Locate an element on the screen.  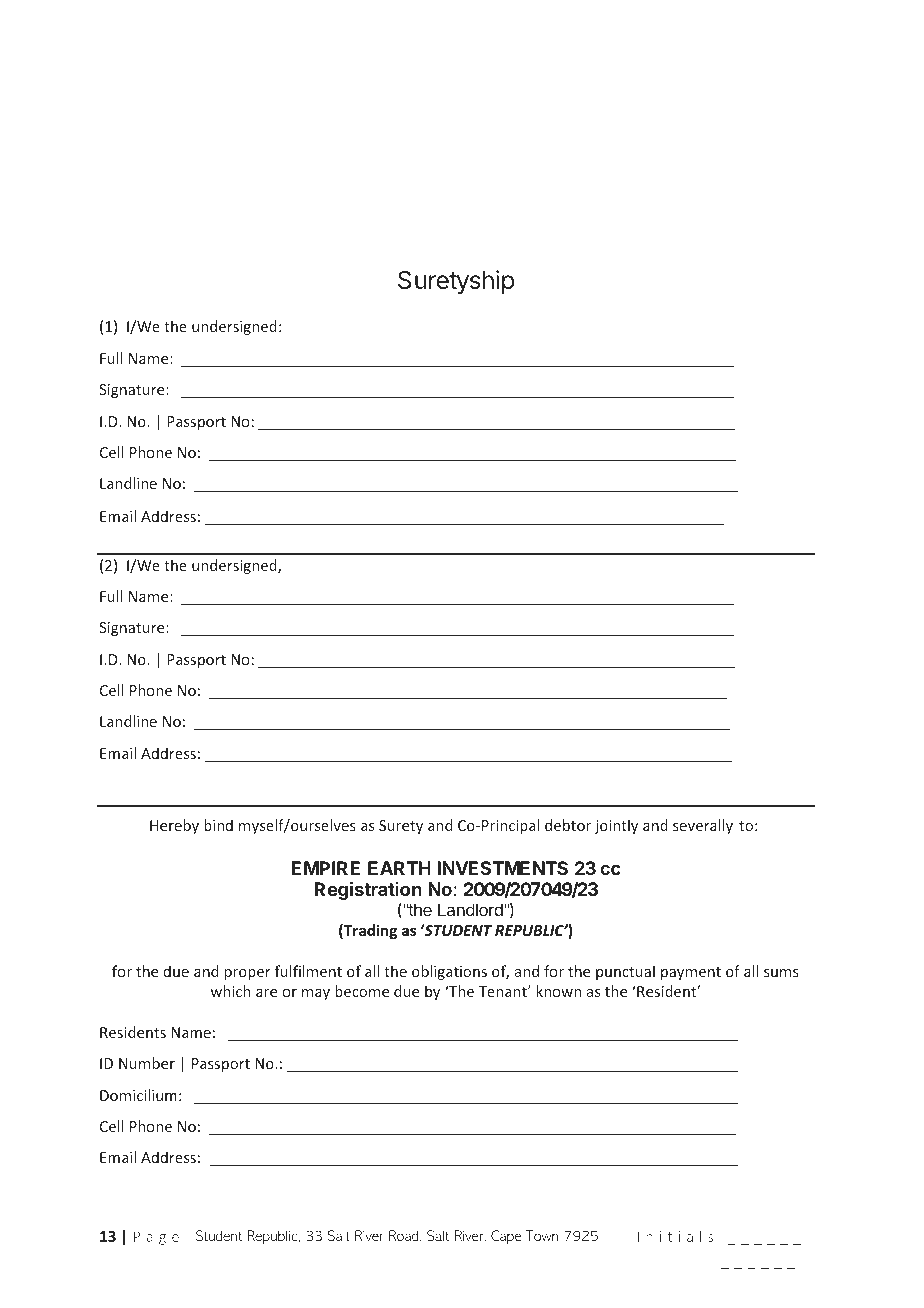
INVESTMENTS is located at coordinates (502, 868).
